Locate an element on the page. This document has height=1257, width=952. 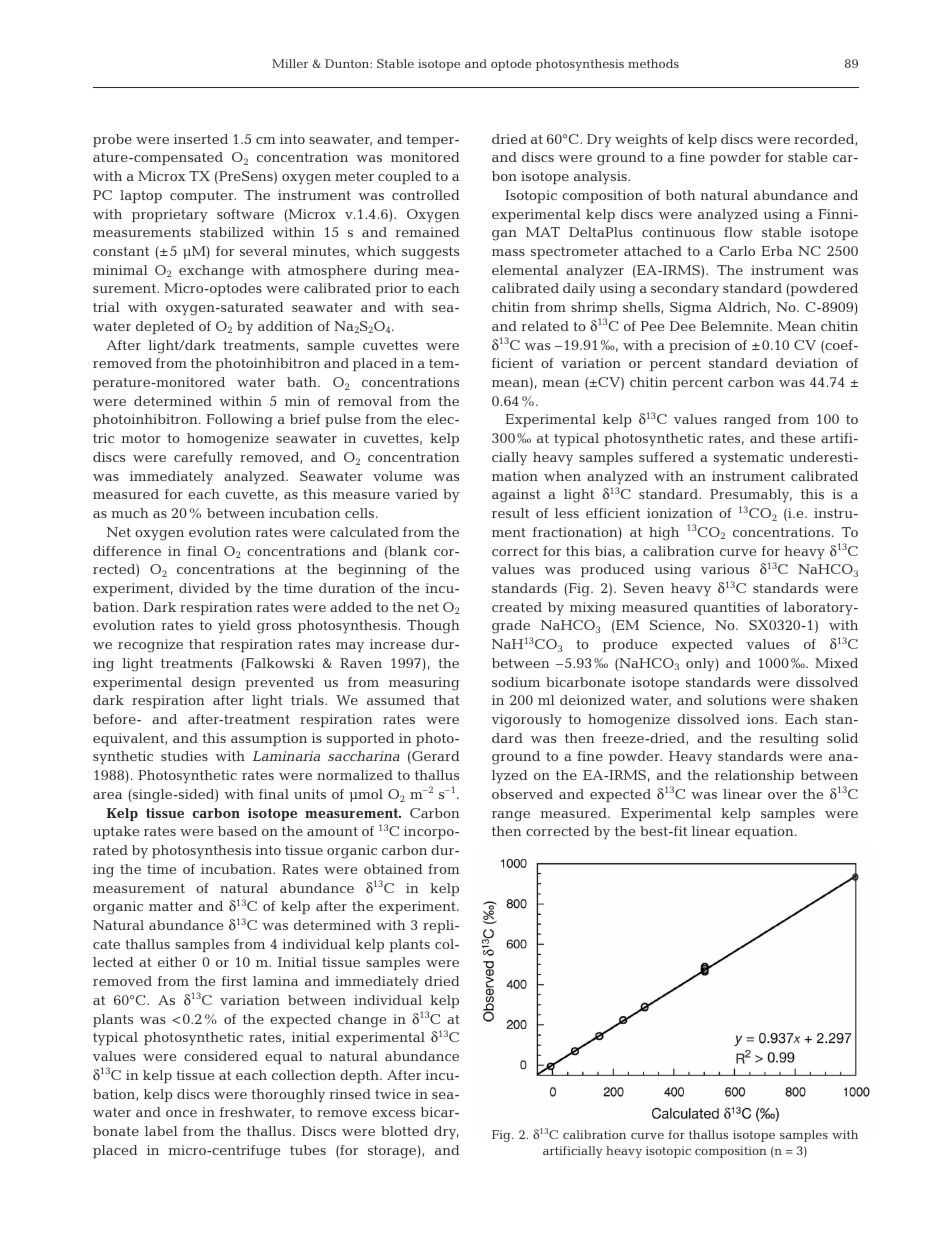
methods is located at coordinates (653, 63).
